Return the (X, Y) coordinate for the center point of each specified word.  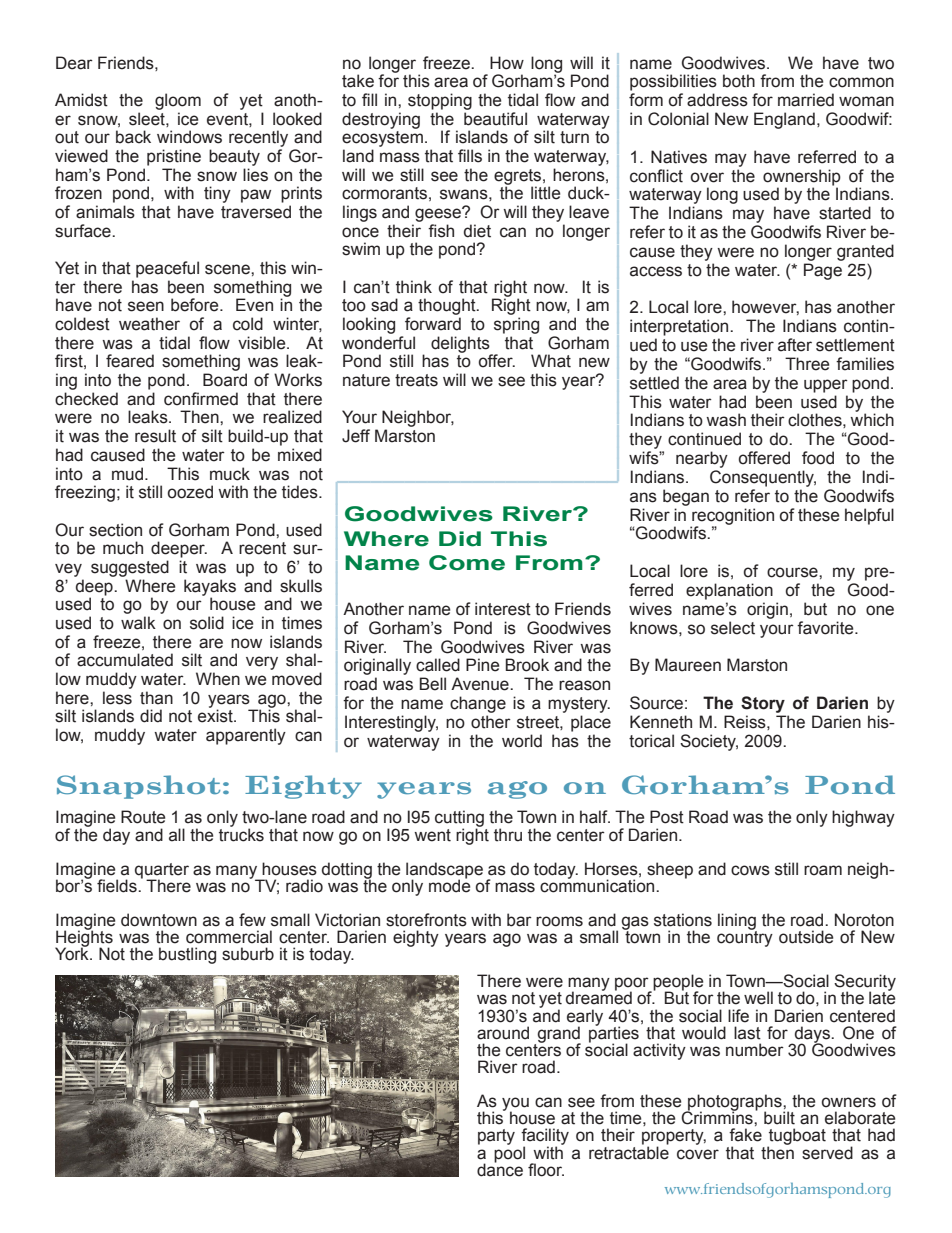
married (806, 100)
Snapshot (138, 787)
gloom (178, 101)
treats (416, 380)
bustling (187, 955)
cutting (459, 819)
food (818, 458)
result (155, 436)
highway (863, 818)
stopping (440, 101)
